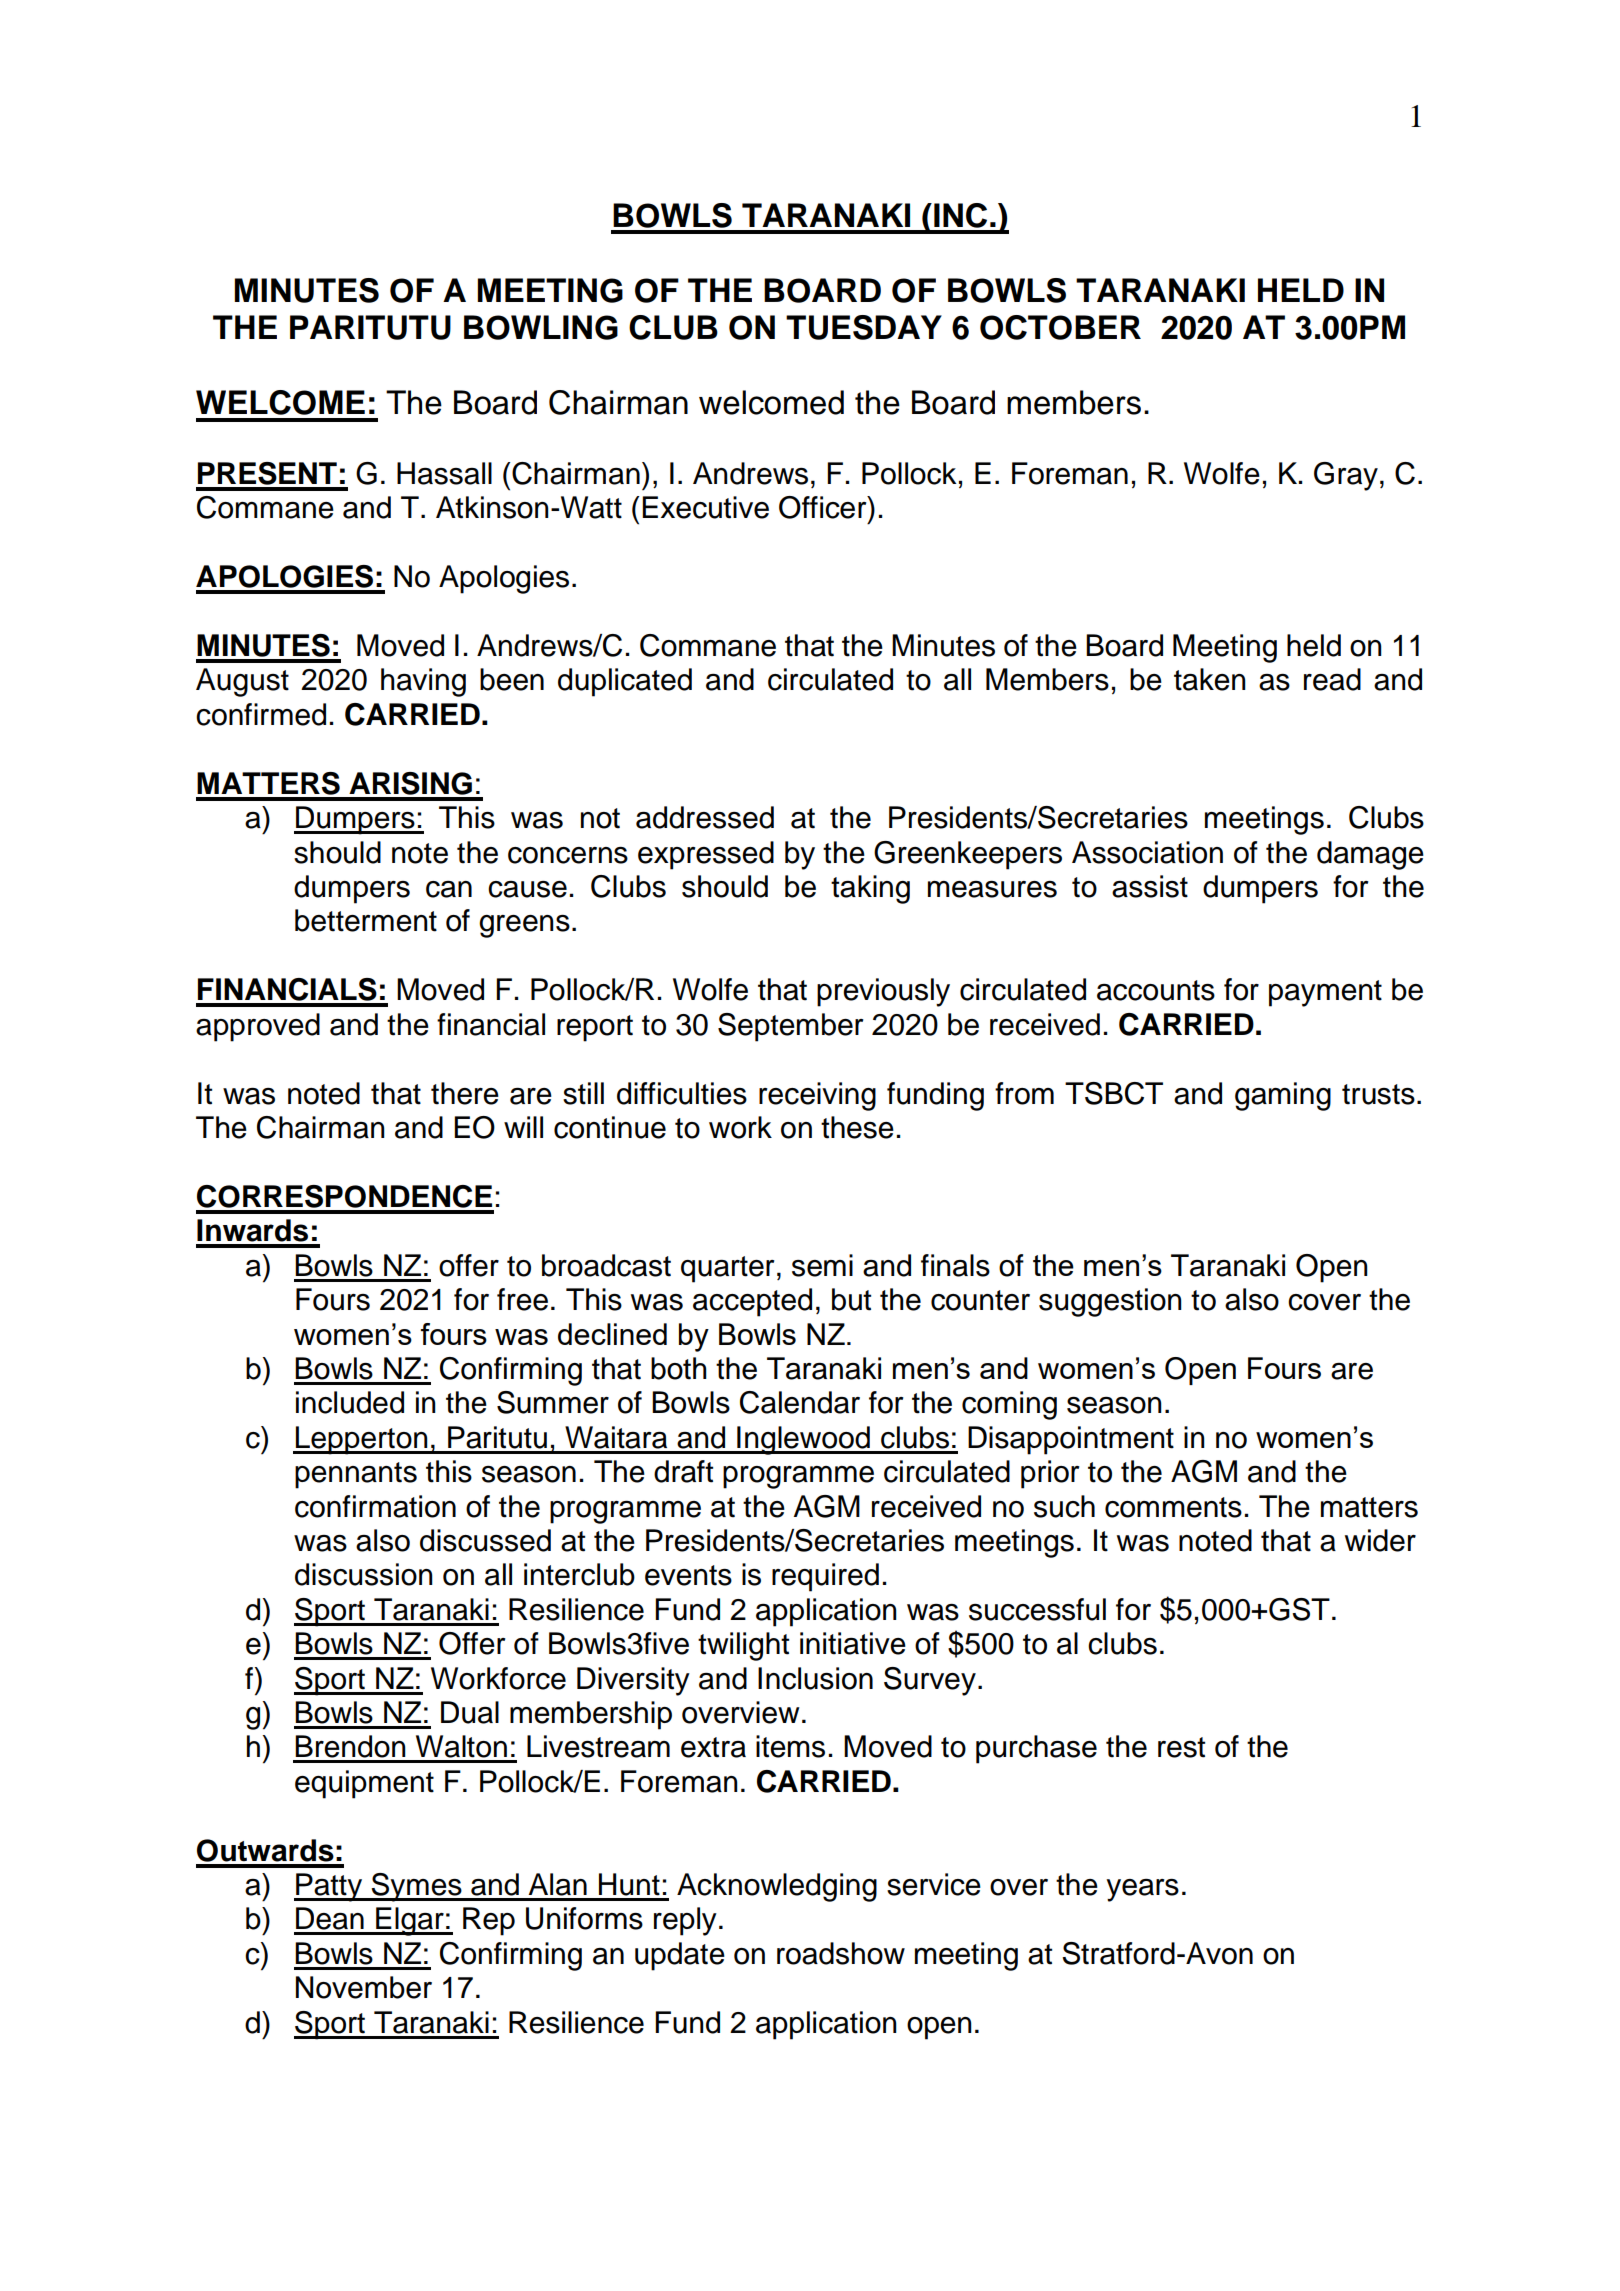  Describe the element at coordinates (364, 1574) in the document. I see `discussion` at that location.
